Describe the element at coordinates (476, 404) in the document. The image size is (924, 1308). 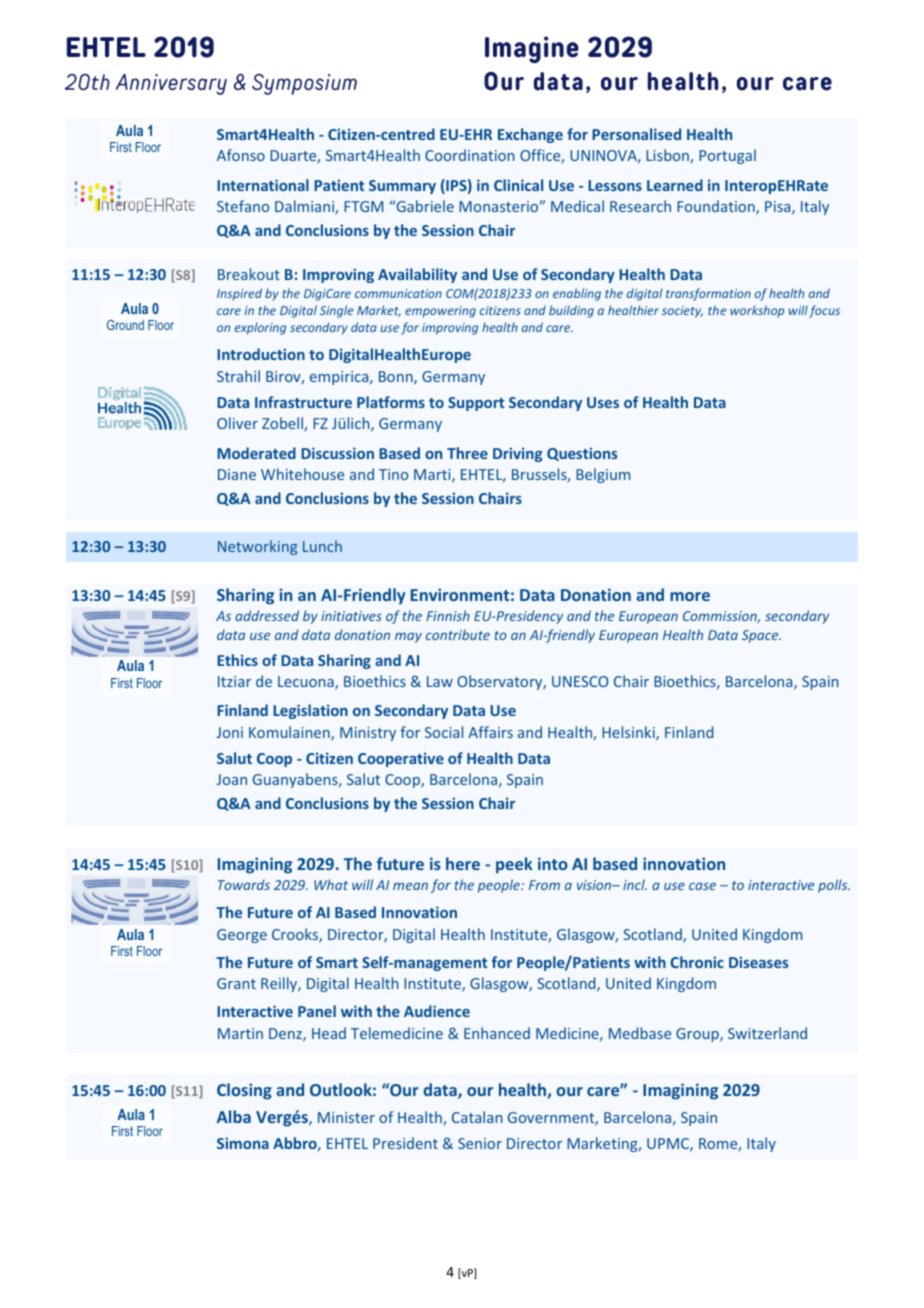
I see `Support` at that location.
